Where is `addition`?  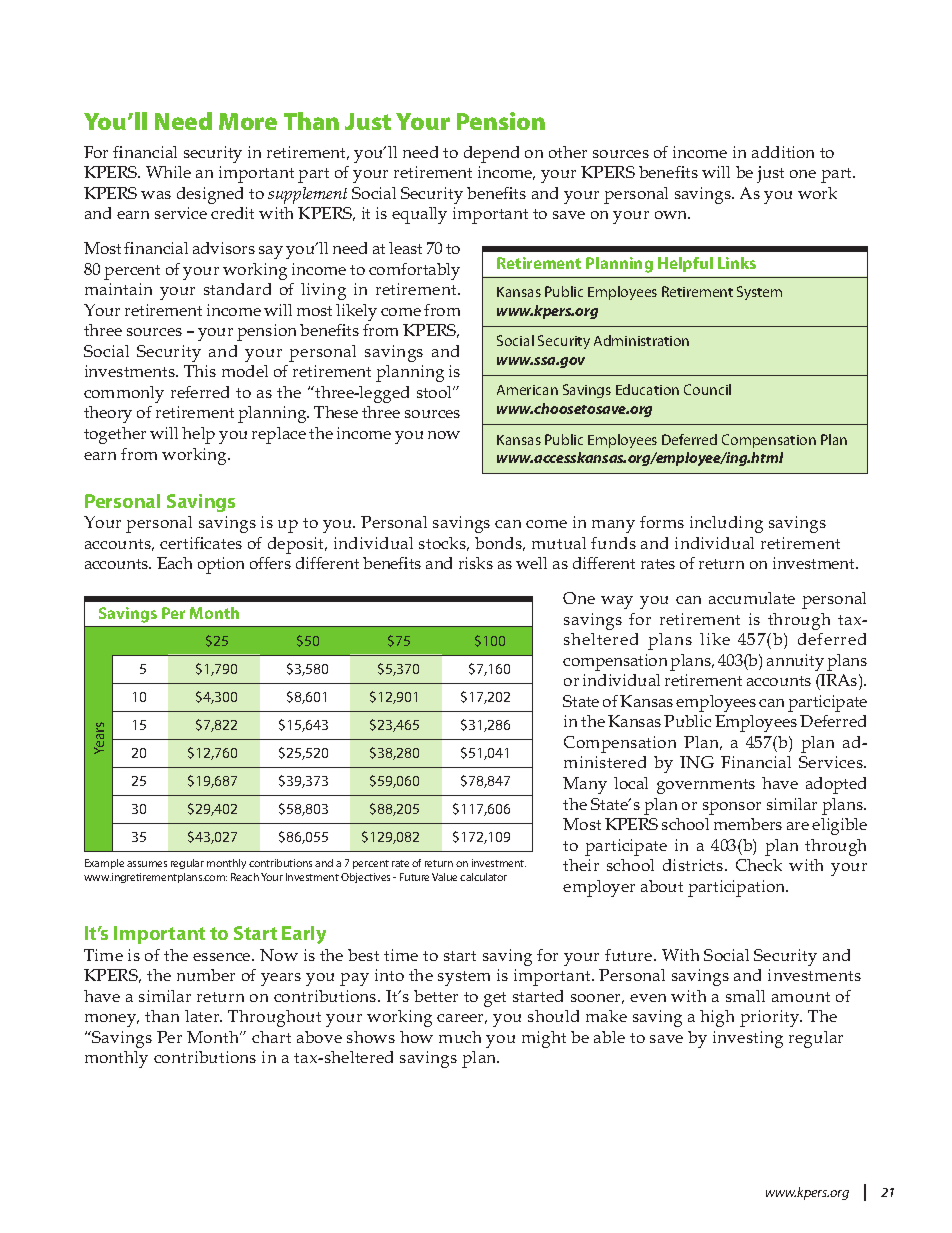 addition is located at coordinates (783, 152).
